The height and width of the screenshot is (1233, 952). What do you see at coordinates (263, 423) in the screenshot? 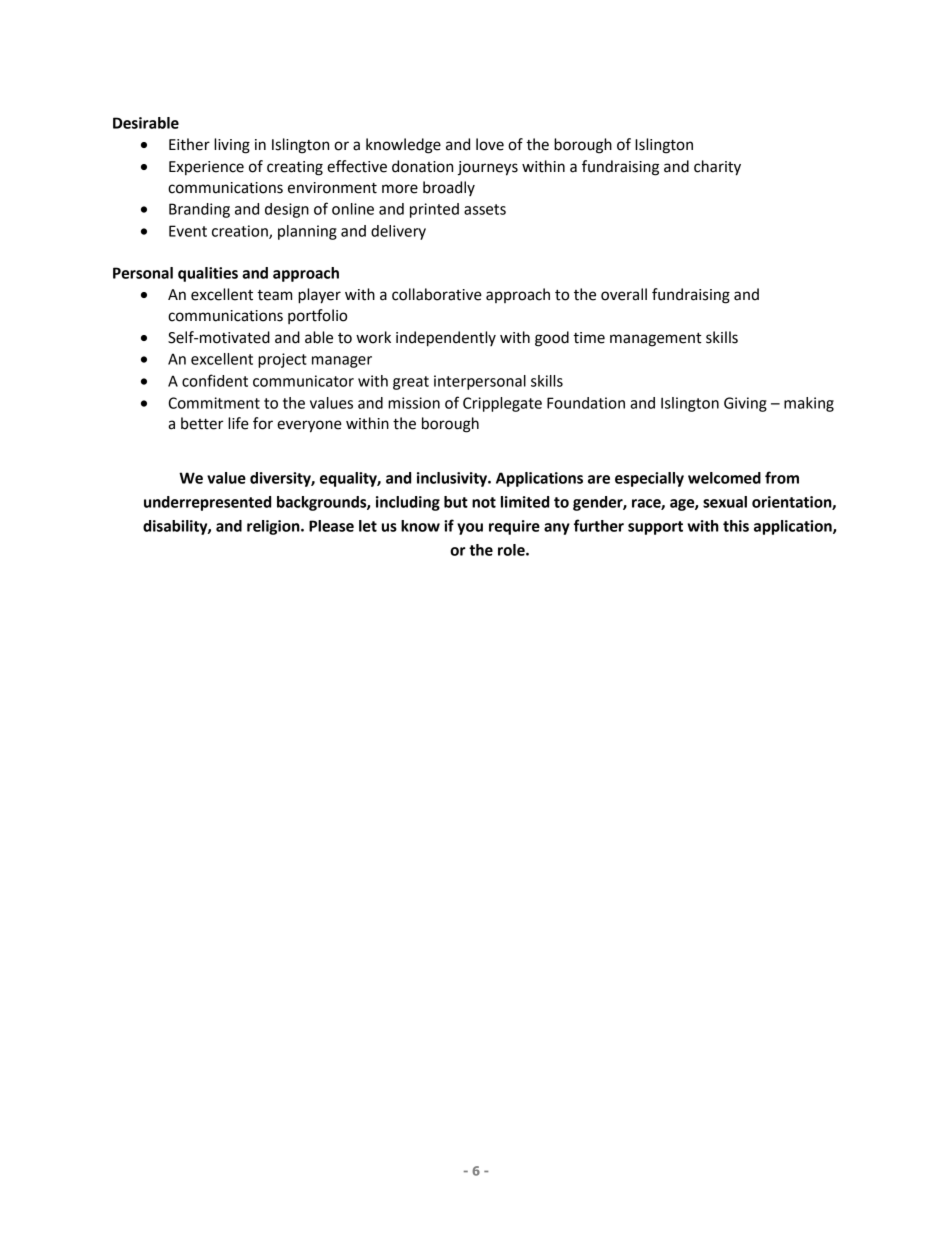
I see `for` at bounding box center [263, 423].
